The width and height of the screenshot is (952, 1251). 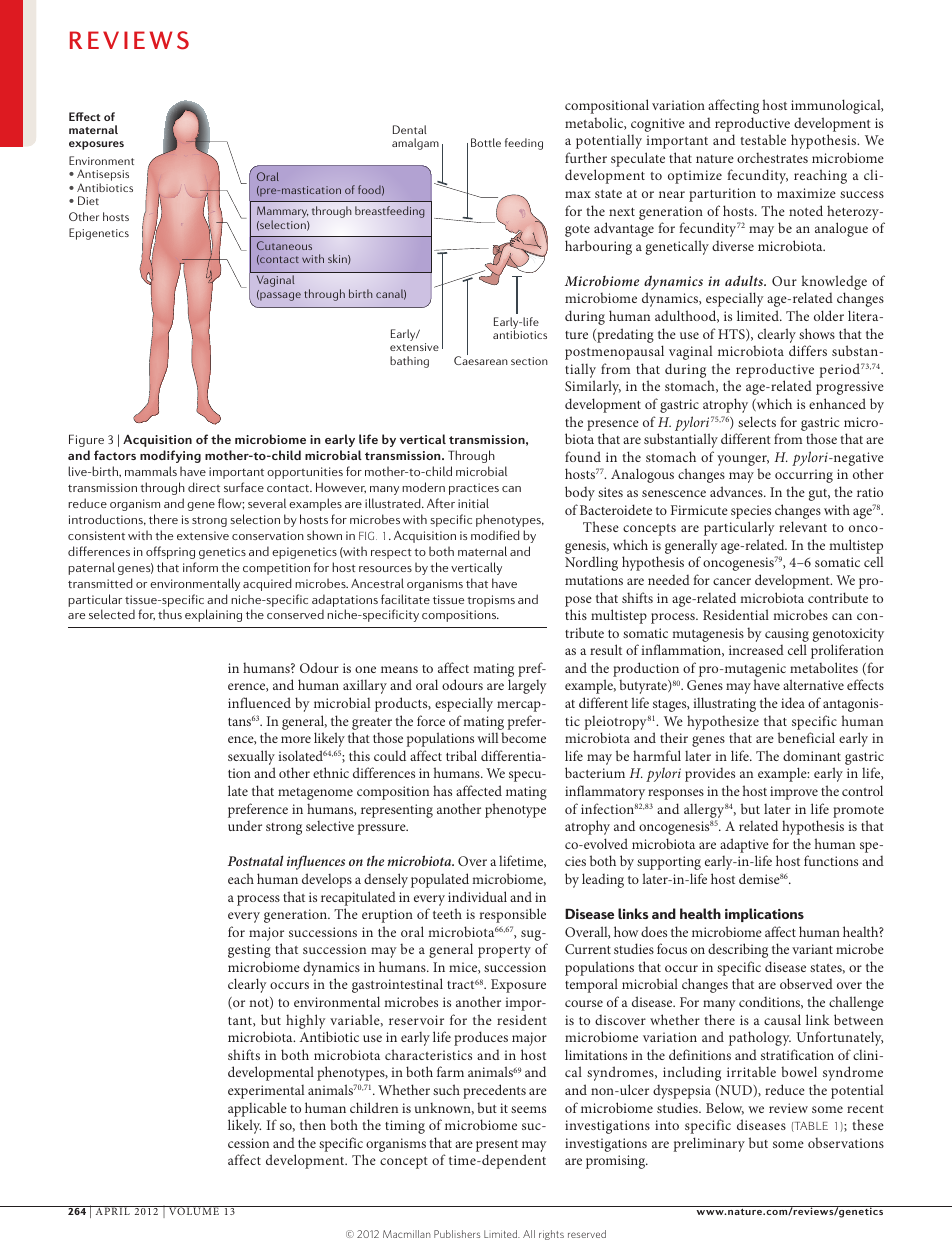 What do you see at coordinates (255, 860) in the screenshot?
I see `Postnatal` at bounding box center [255, 860].
